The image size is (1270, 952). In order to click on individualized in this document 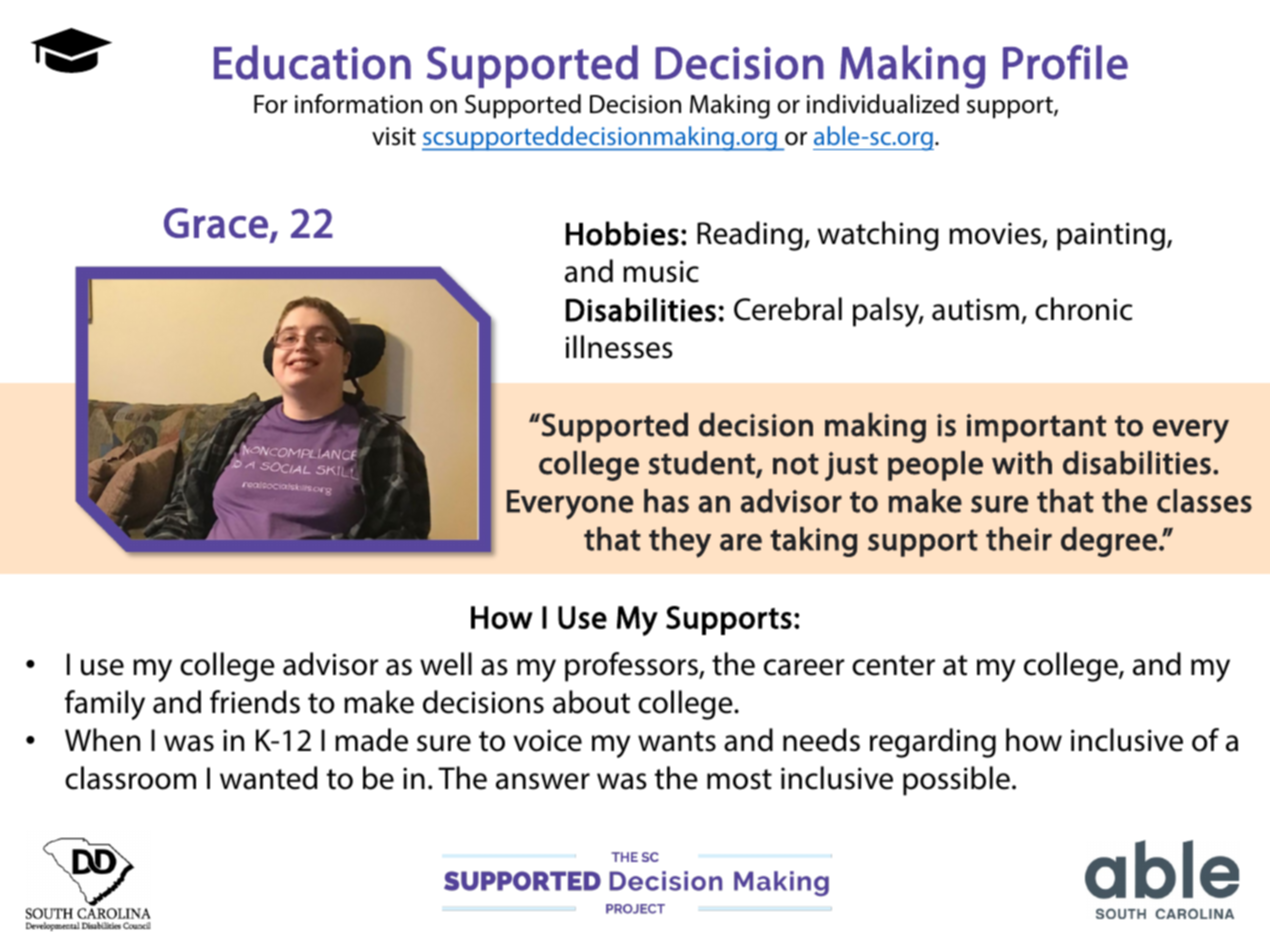, I will do `click(883, 104)`.
